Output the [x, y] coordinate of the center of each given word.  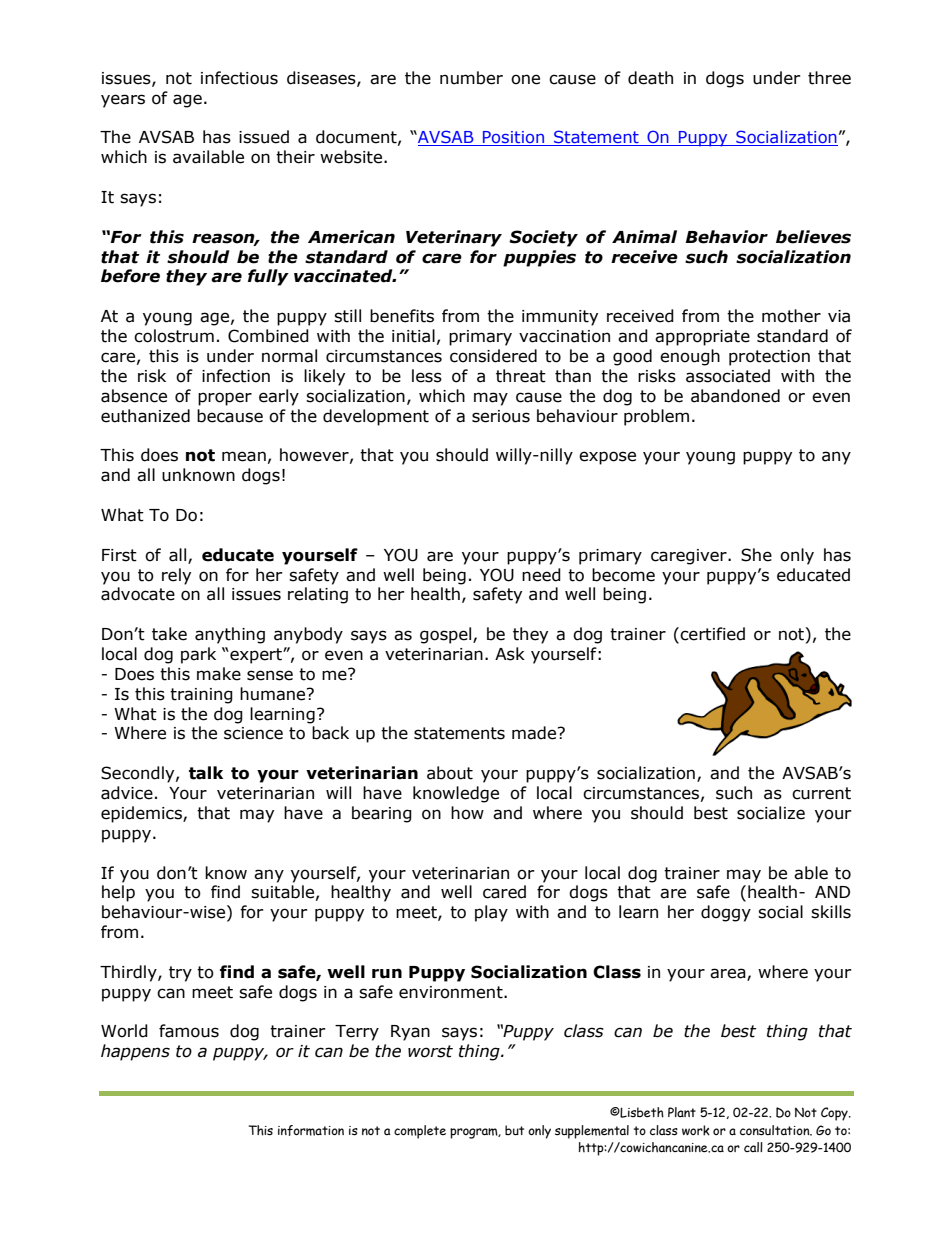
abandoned [735, 396]
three [829, 78]
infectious [239, 78]
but [514, 1130]
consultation [776, 1130]
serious [501, 416]
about [450, 773]
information [311, 1130]
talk [206, 773]
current [821, 793]
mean [244, 456]
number [471, 78]
